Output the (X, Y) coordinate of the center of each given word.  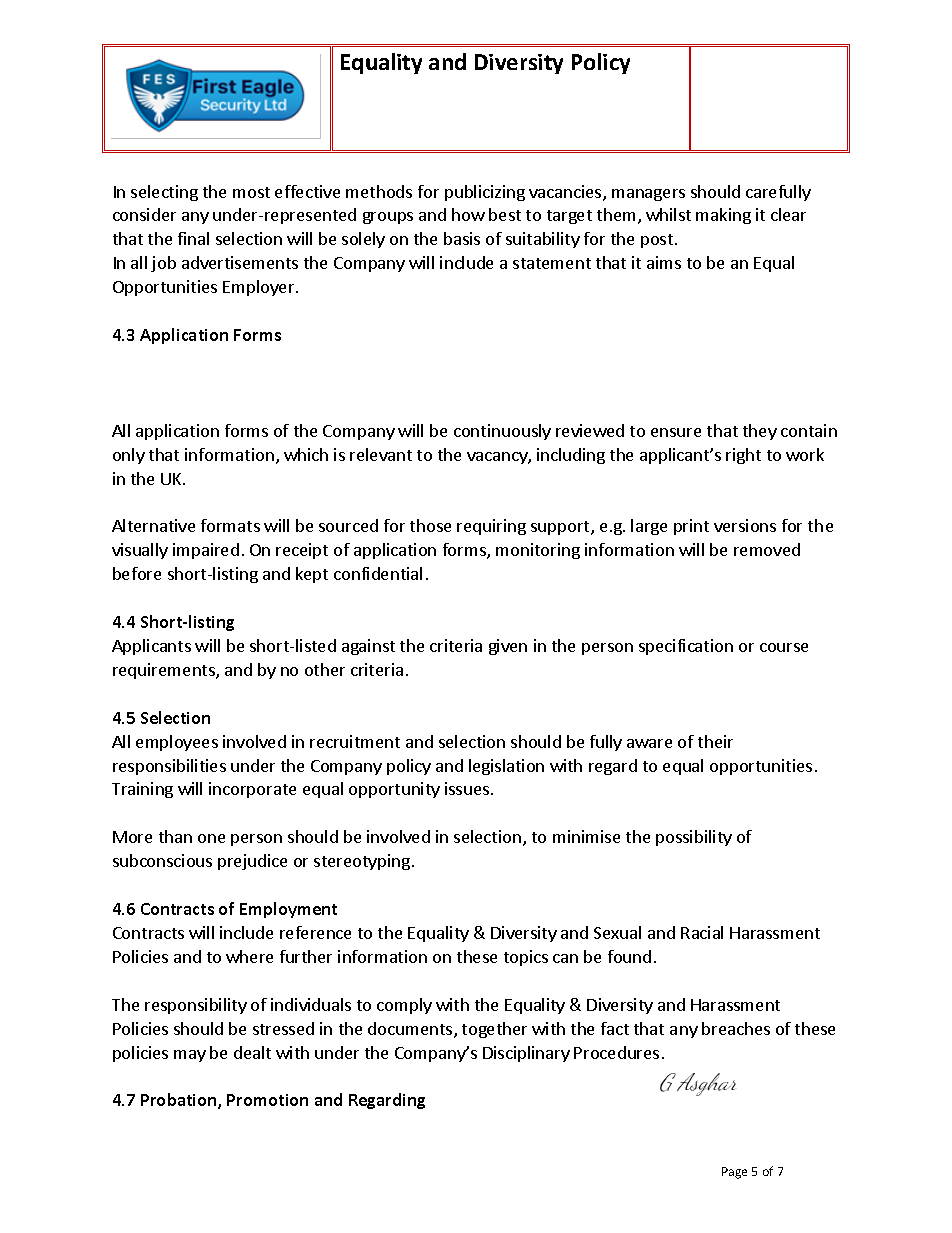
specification (686, 647)
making (723, 216)
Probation (180, 1101)
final (193, 238)
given (508, 647)
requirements (165, 671)
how (468, 214)
